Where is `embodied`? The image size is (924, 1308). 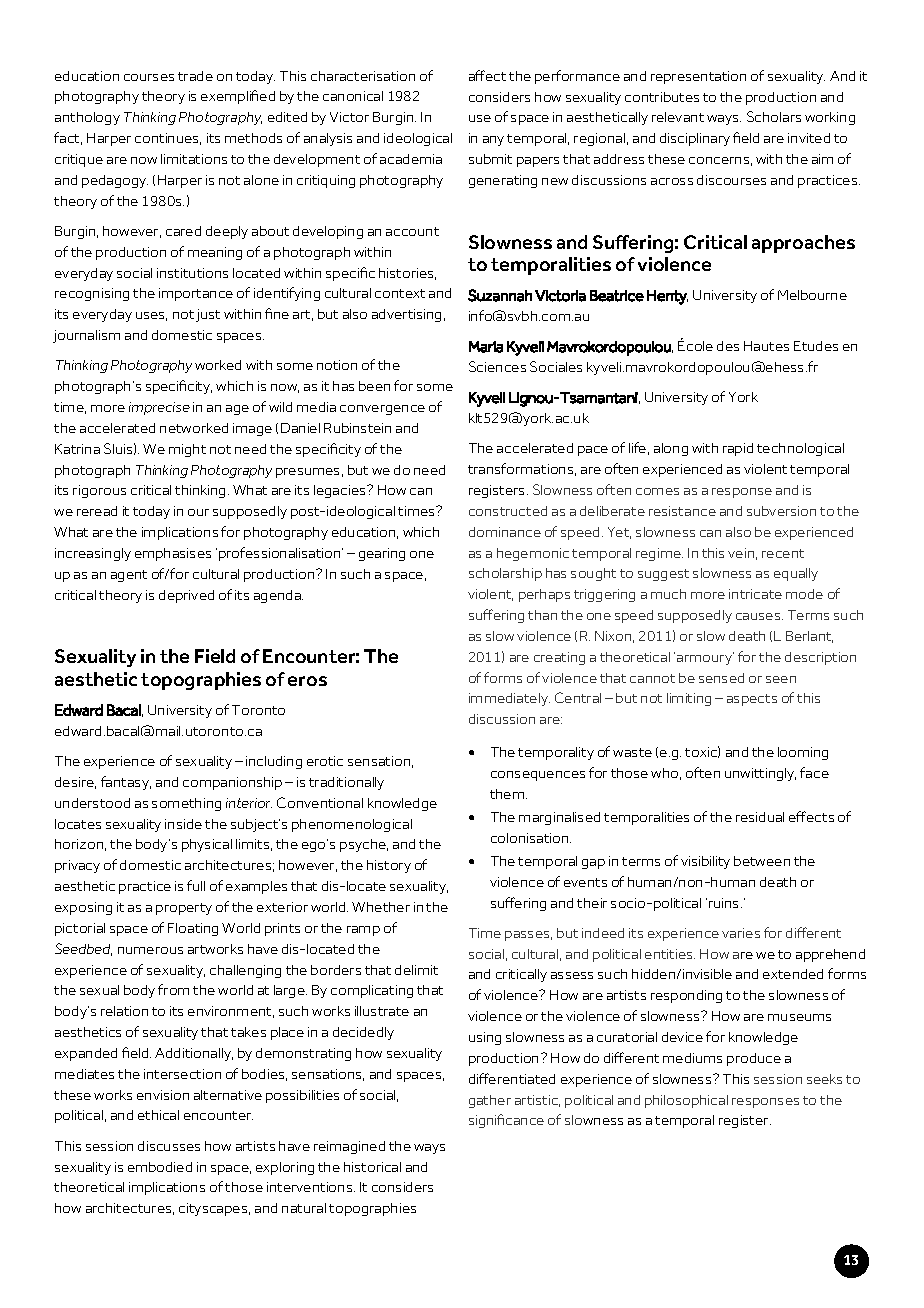 embodied is located at coordinates (160, 1167).
